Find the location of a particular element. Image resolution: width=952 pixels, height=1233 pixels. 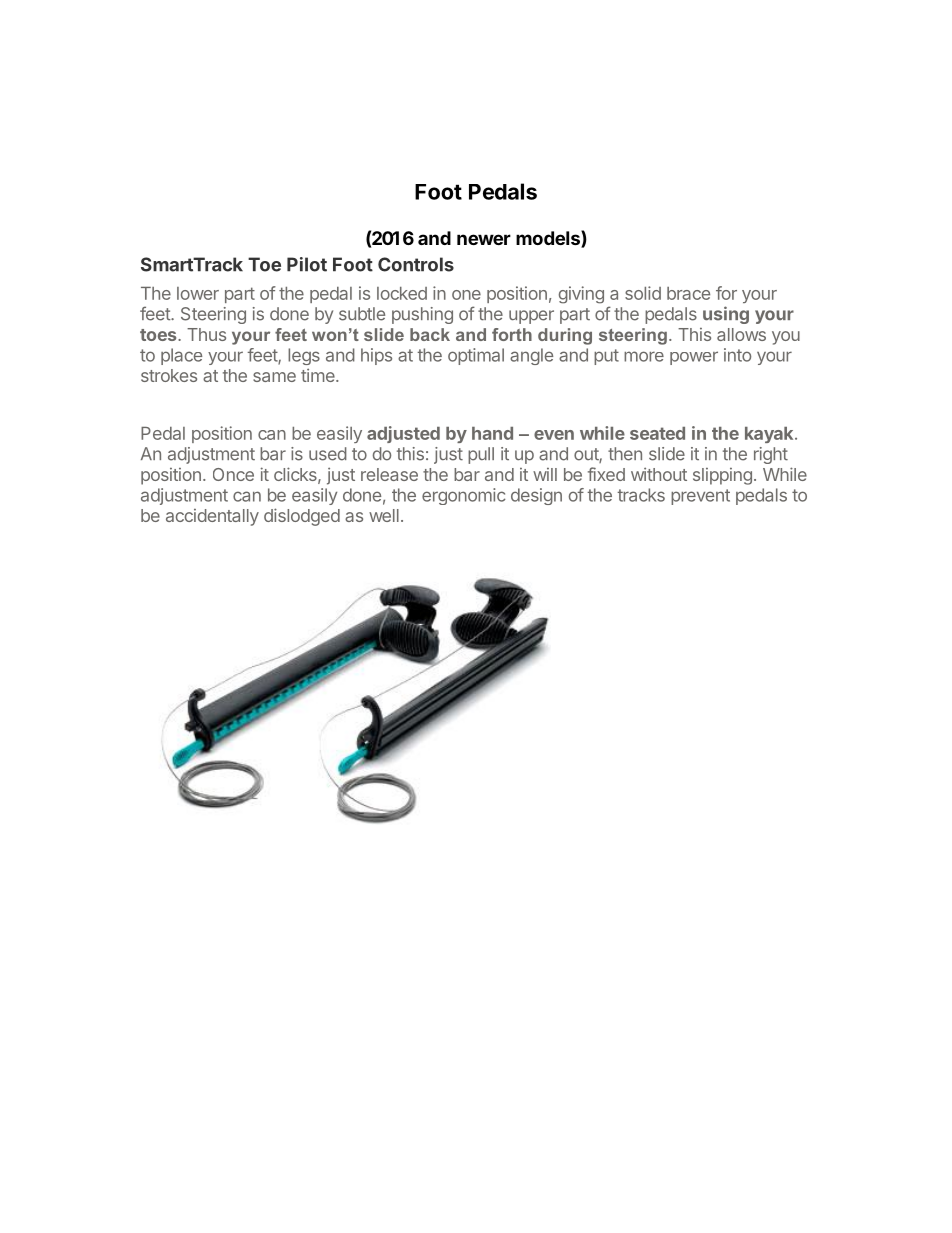

ergonomic is located at coordinates (464, 496).
